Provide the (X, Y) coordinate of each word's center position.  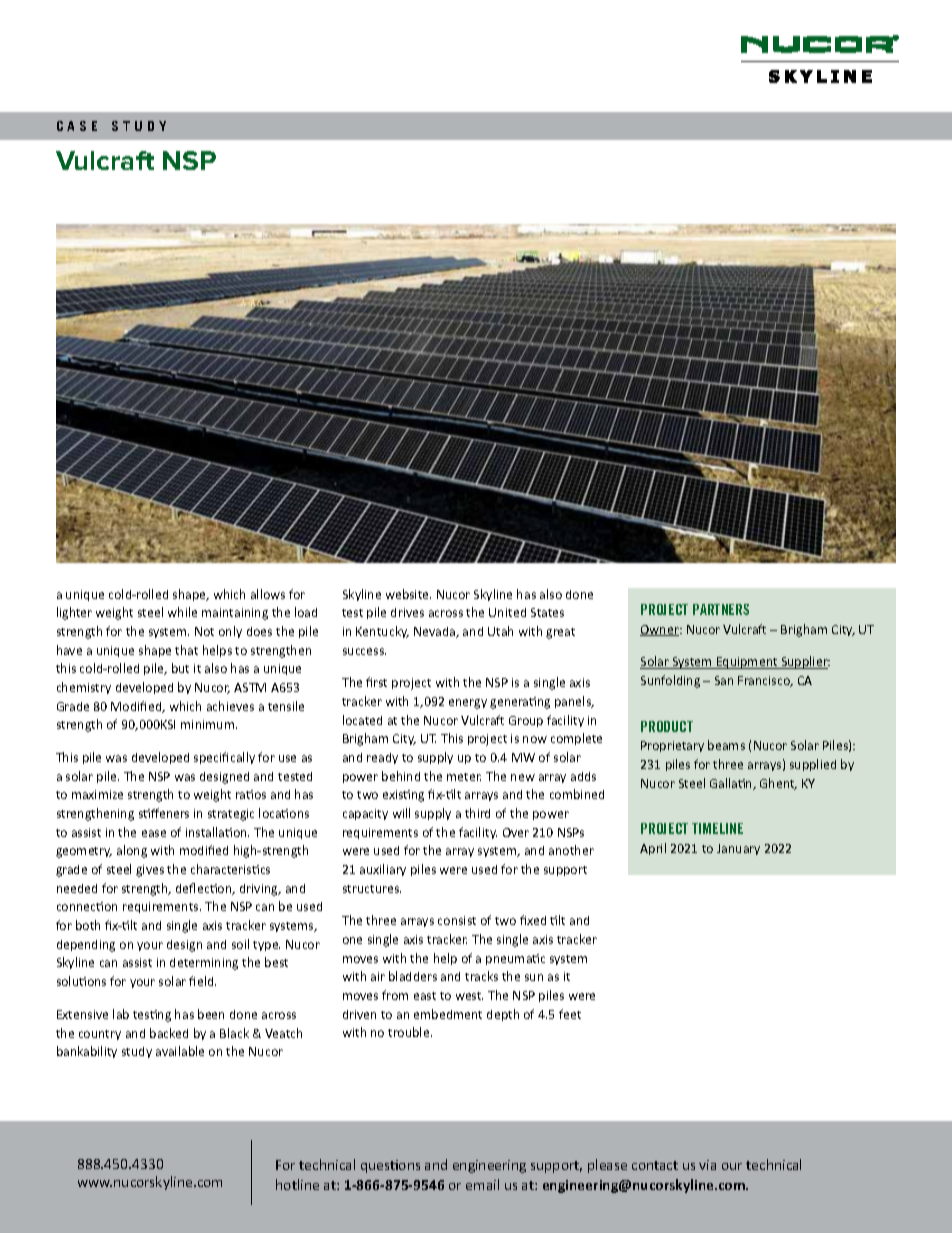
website (408, 594)
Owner (660, 630)
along (132, 851)
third (477, 813)
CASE (77, 126)
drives (407, 612)
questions (390, 1166)
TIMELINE (717, 828)
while (182, 612)
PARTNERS (721, 609)
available (180, 1051)
